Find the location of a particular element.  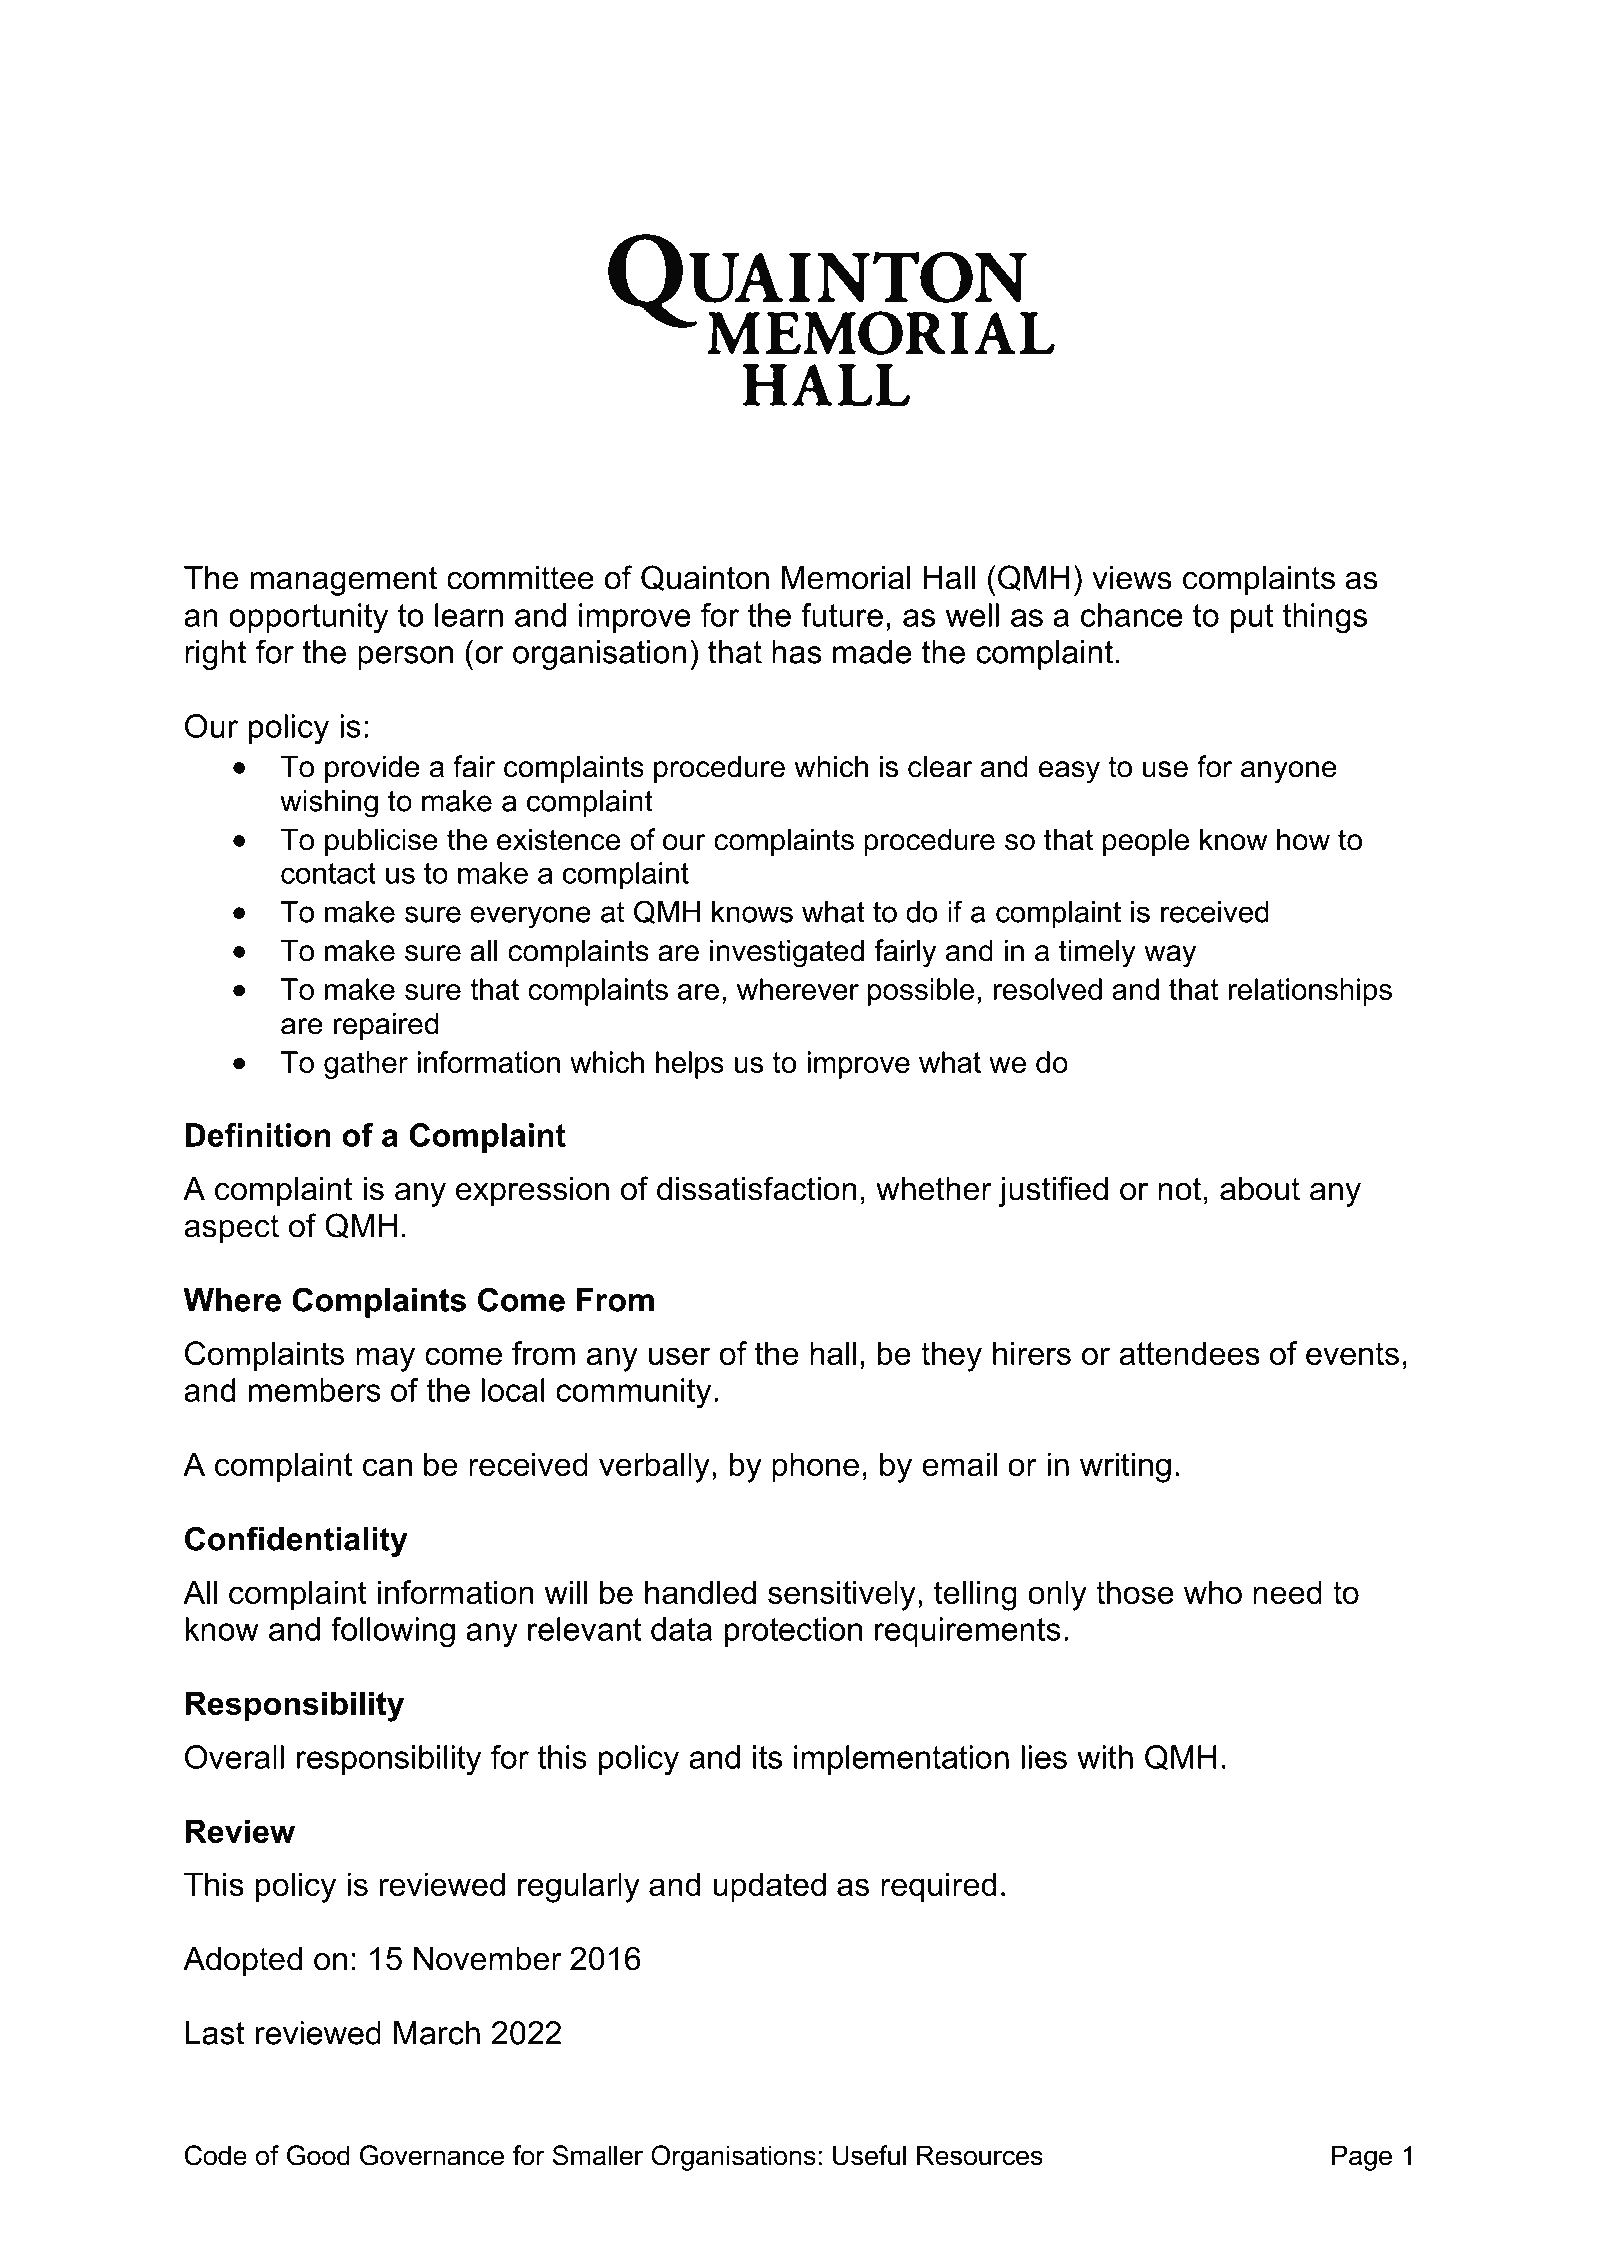

Useful is located at coordinates (869, 2155).
